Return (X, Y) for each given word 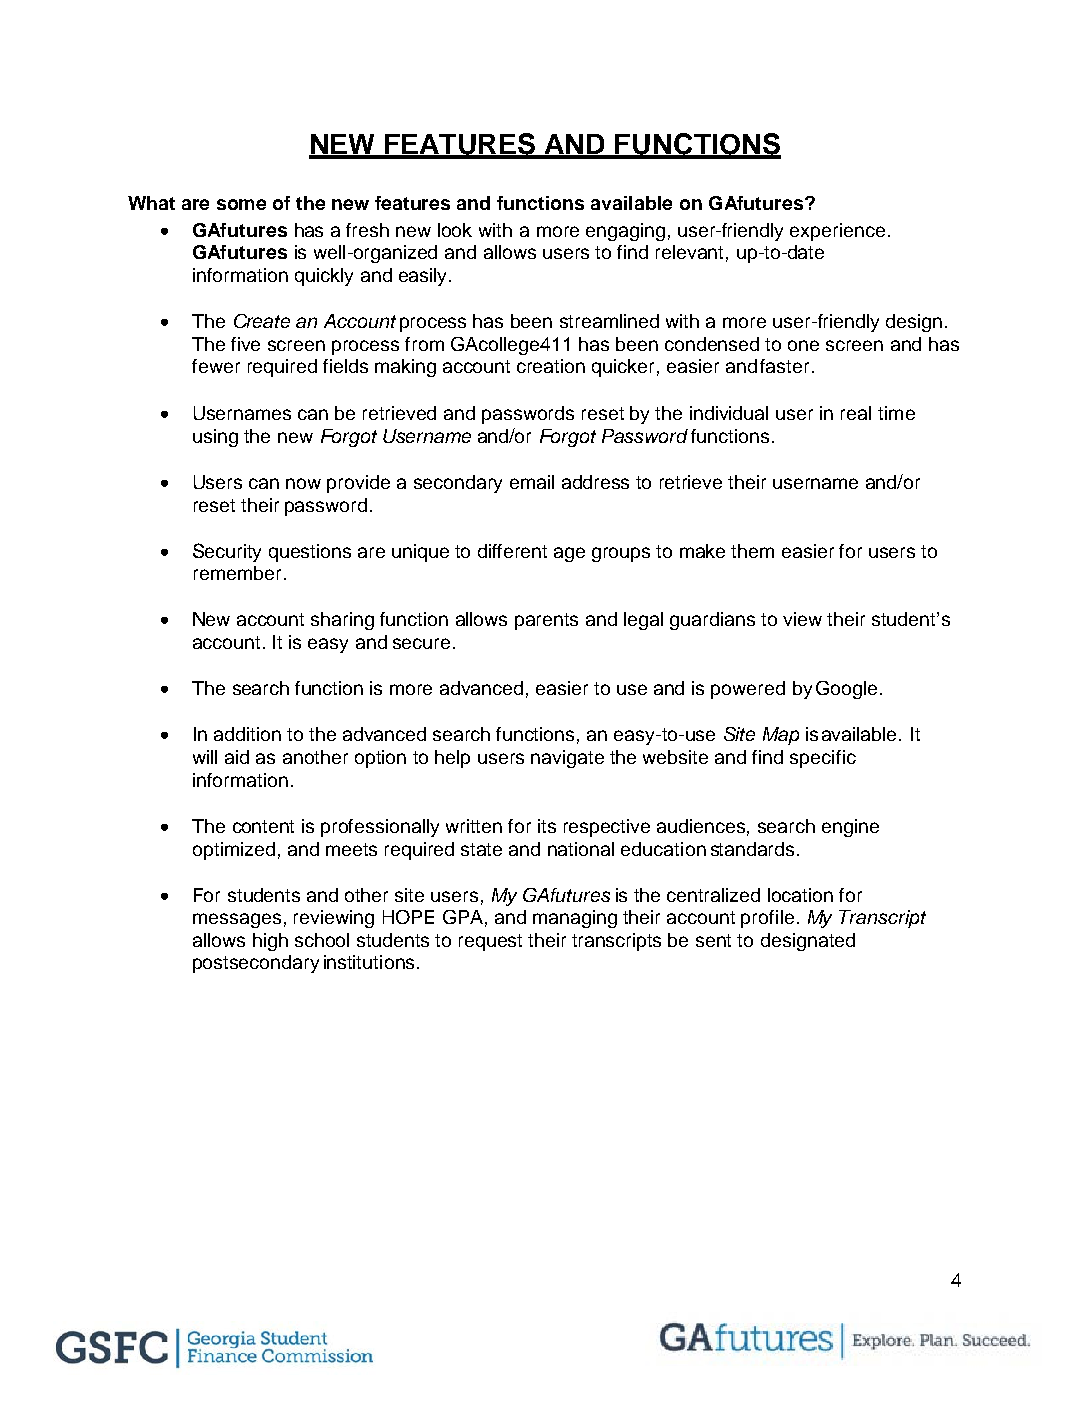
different (512, 551)
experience (837, 232)
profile (767, 919)
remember (237, 573)
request (490, 942)
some (241, 204)
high (270, 942)
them (752, 551)
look (455, 230)
